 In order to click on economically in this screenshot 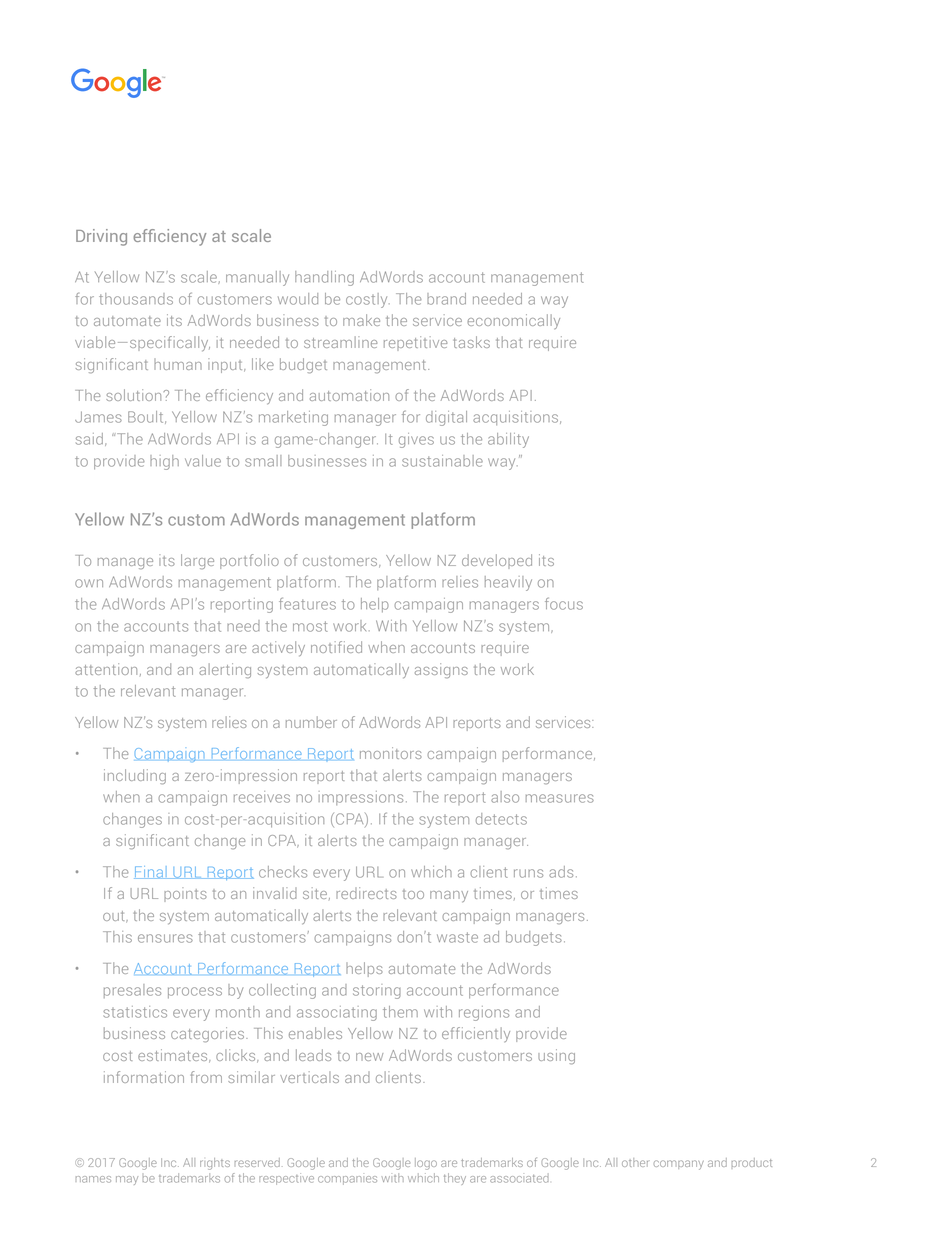, I will do `click(513, 321)`.
